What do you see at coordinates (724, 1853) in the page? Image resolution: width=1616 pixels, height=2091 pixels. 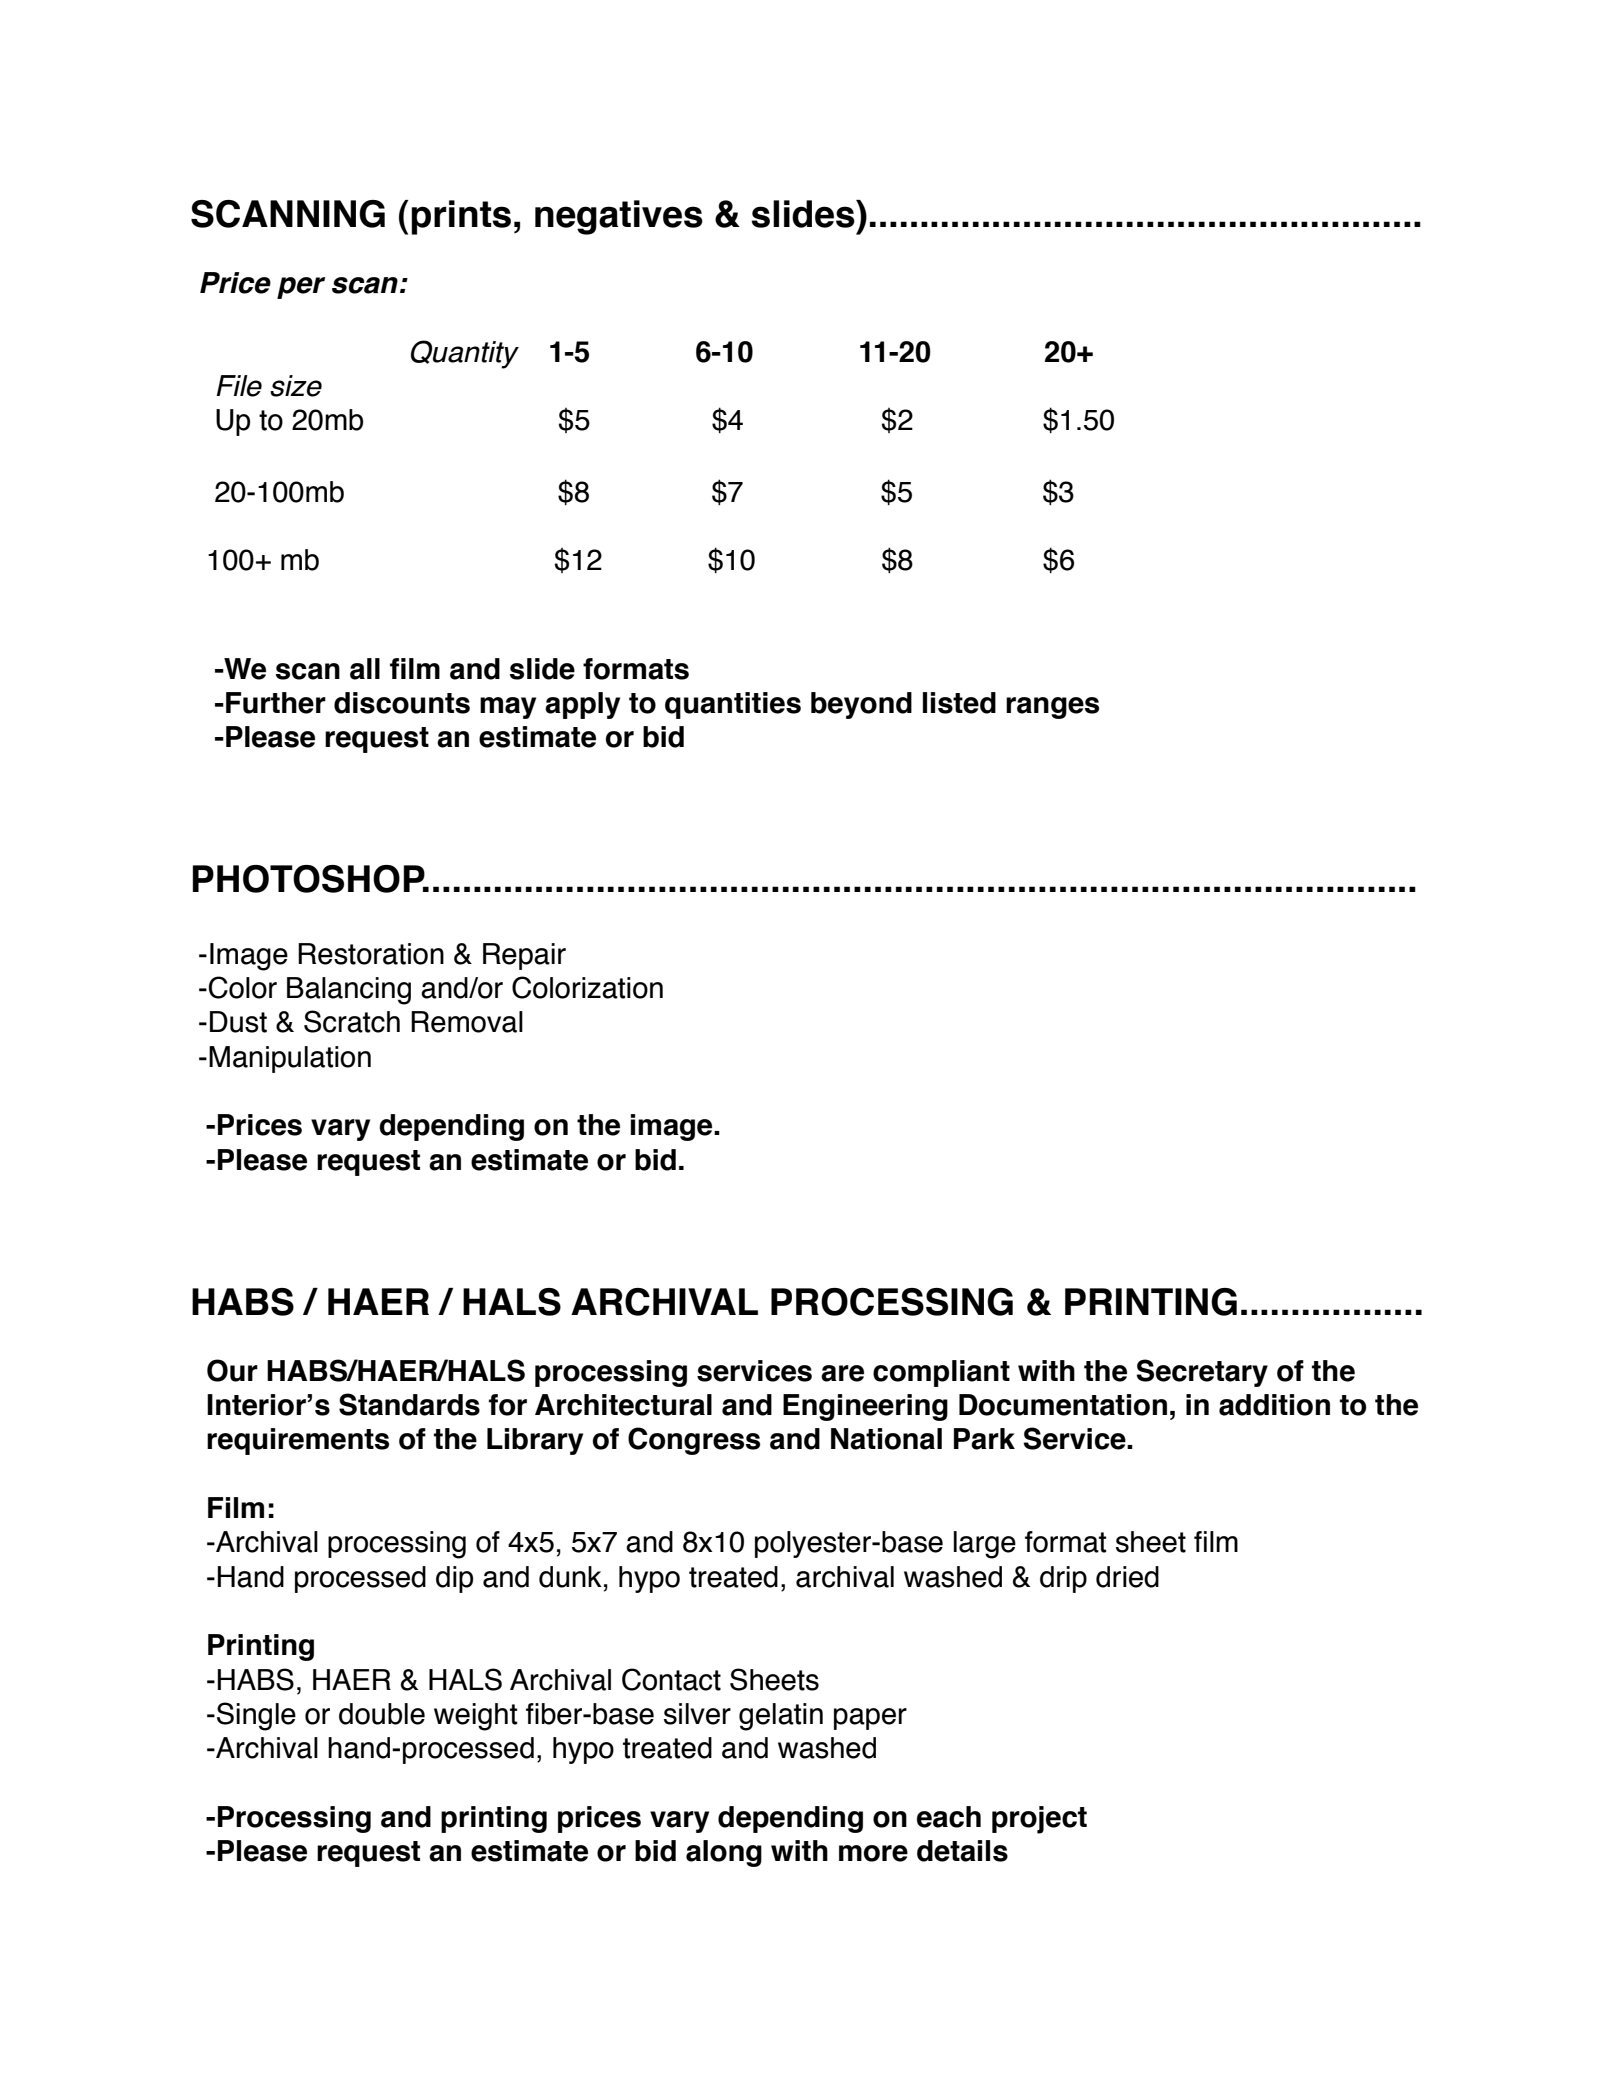 I see `along` at bounding box center [724, 1853].
